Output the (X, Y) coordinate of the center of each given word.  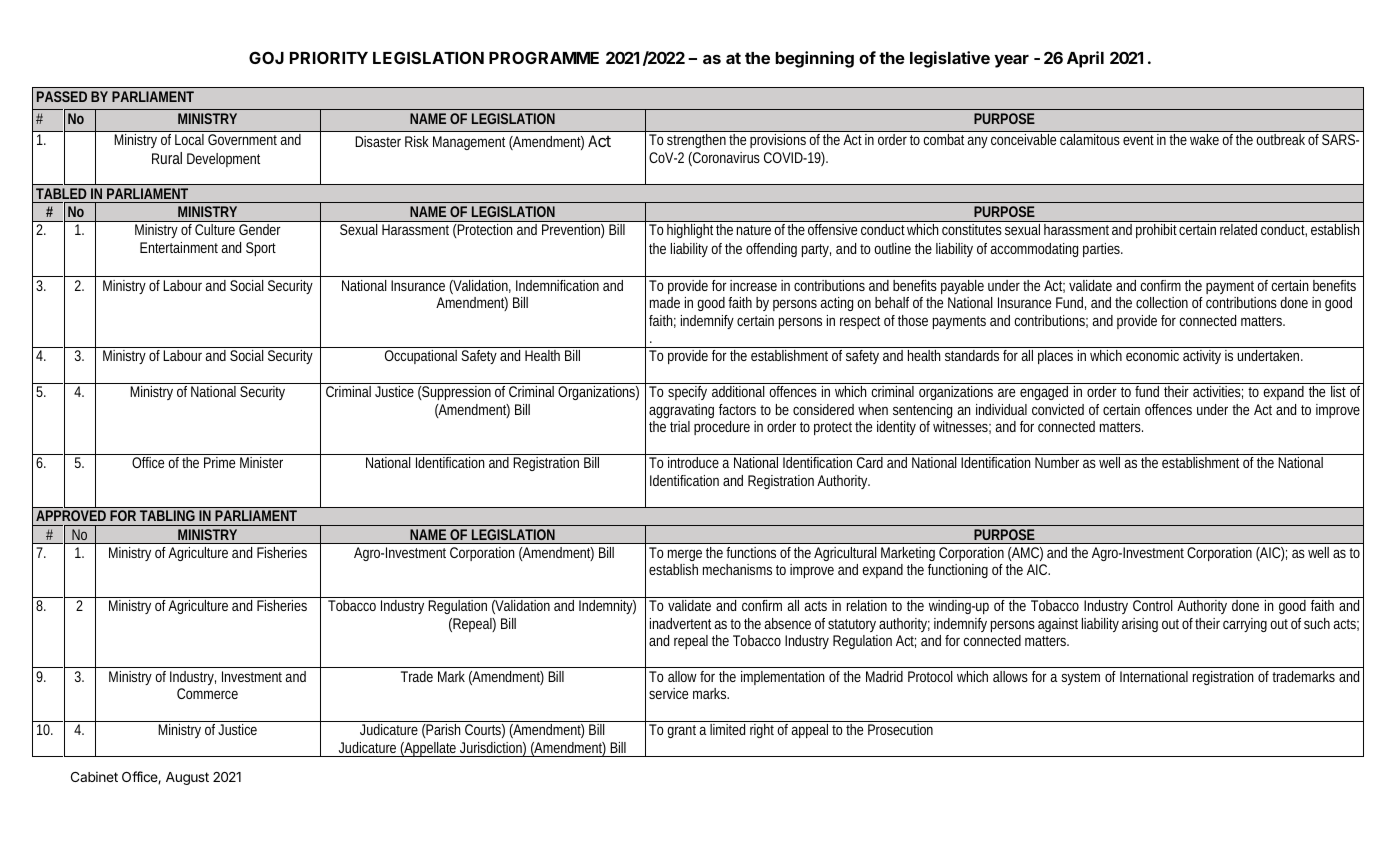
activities (1218, 392)
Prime (219, 462)
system (1080, 678)
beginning (814, 59)
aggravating (681, 411)
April (1085, 59)
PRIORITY (329, 57)
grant (683, 731)
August (187, 778)
